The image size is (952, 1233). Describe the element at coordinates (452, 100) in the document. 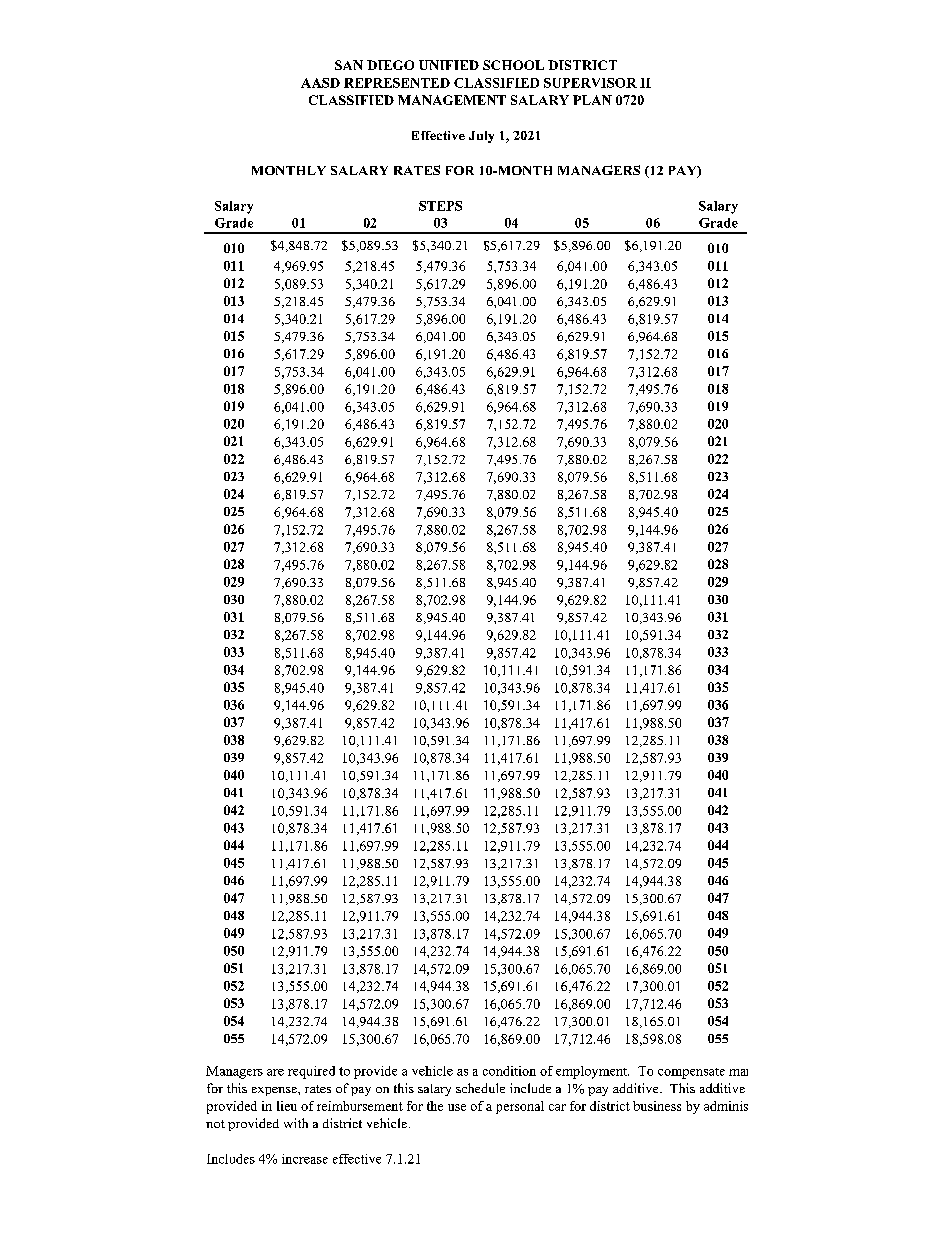

I see `MANAGEMENT` at that location.
